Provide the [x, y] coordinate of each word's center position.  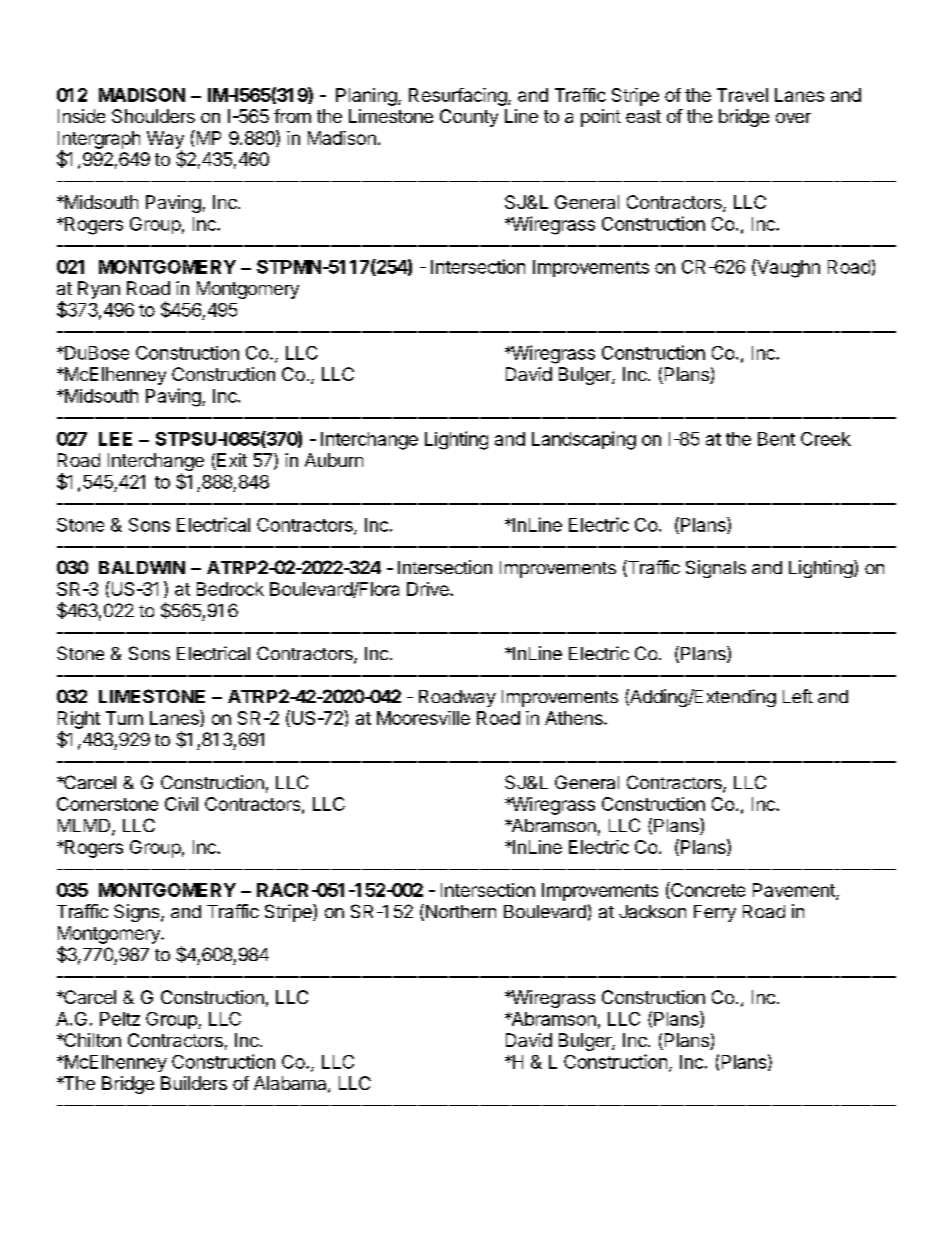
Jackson [652, 911]
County [469, 118]
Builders [194, 1083]
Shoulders [153, 116]
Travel [742, 95]
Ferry [715, 913]
